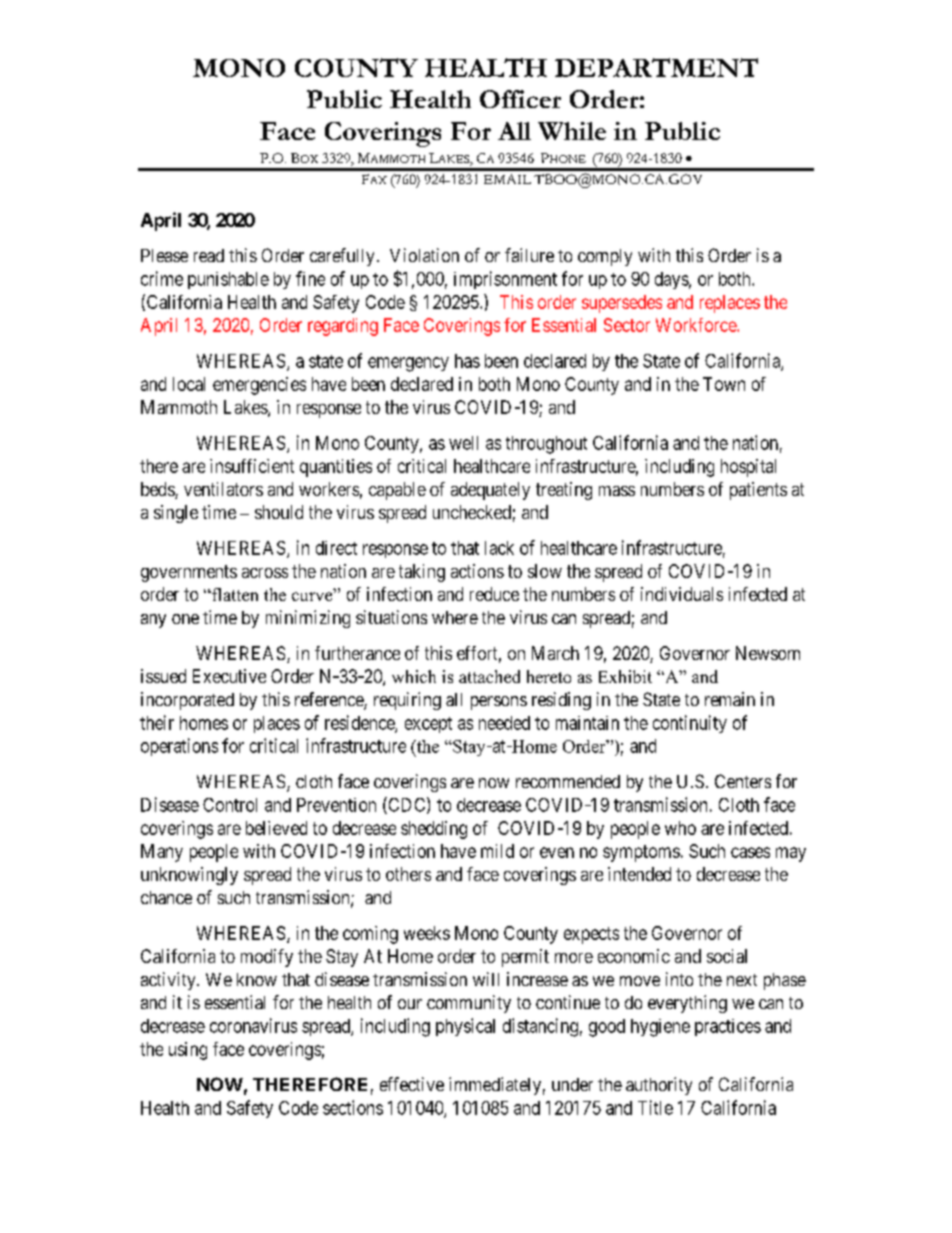 The image size is (952, 1233). I want to click on Officer, so click(520, 99).
